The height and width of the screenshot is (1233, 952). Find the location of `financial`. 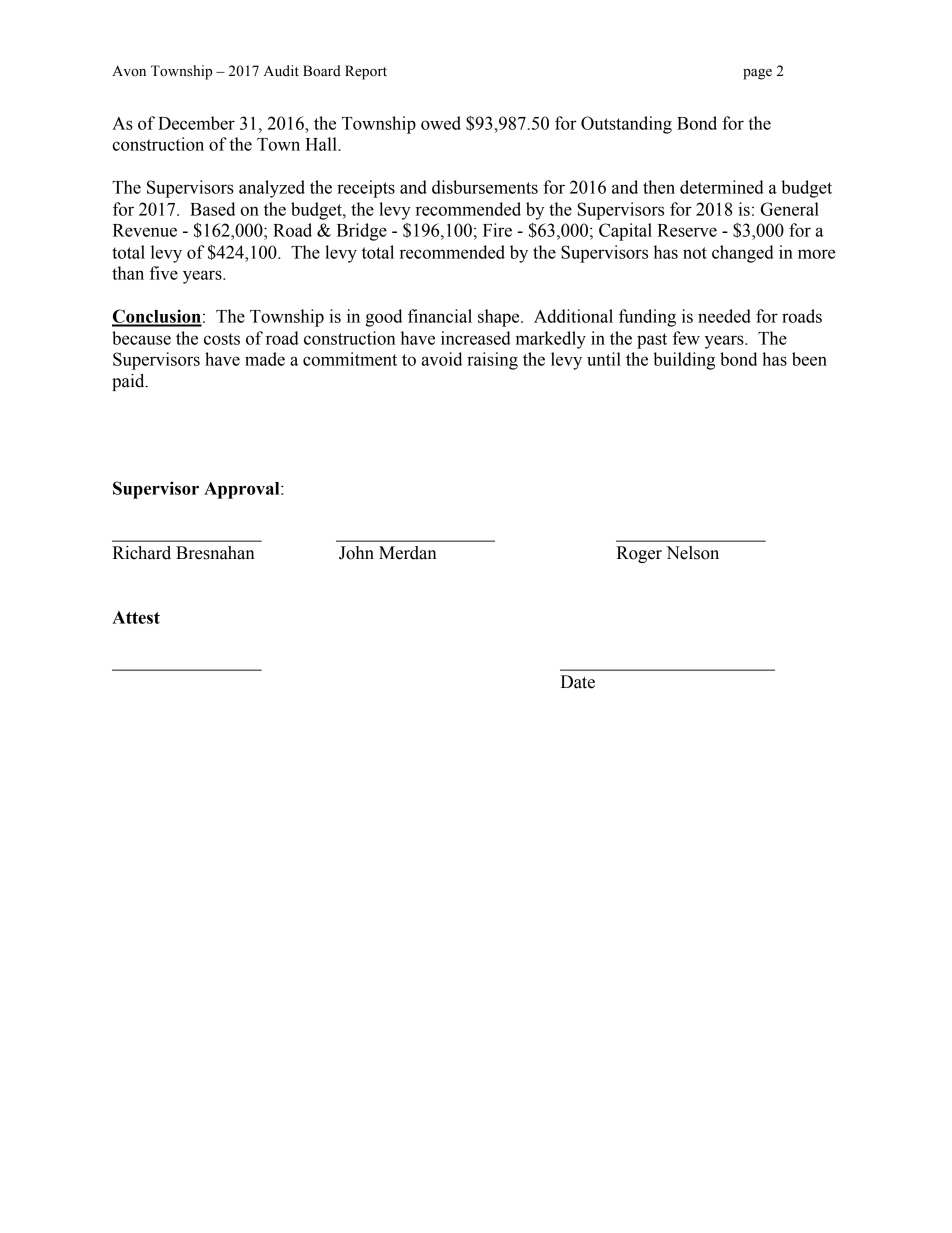

financial is located at coordinates (440, 316).
